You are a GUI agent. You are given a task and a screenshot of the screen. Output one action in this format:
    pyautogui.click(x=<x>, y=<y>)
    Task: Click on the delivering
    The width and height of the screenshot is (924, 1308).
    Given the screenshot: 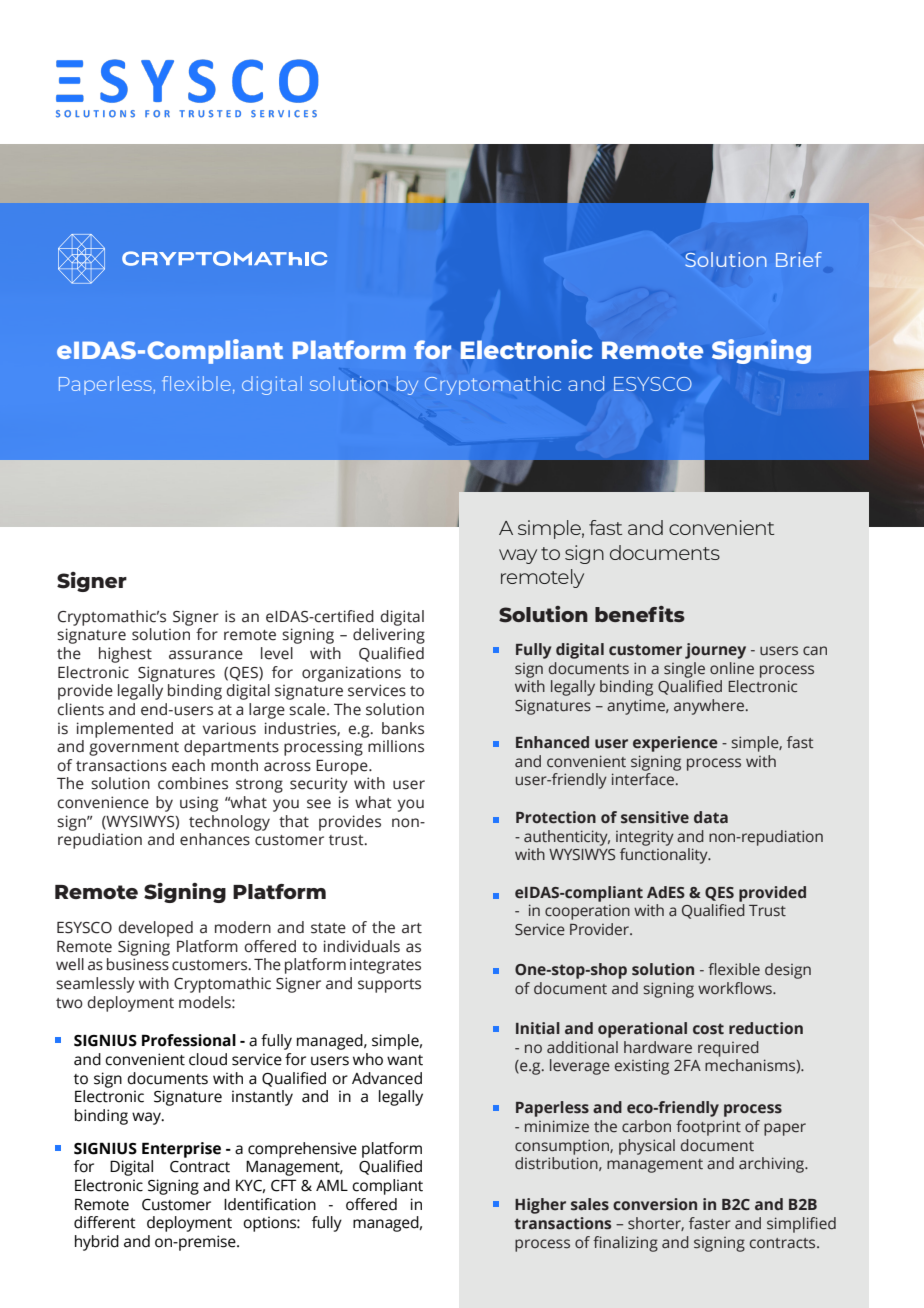 What is the action you would take?
    pyautogui.click(x=389, y=636)
